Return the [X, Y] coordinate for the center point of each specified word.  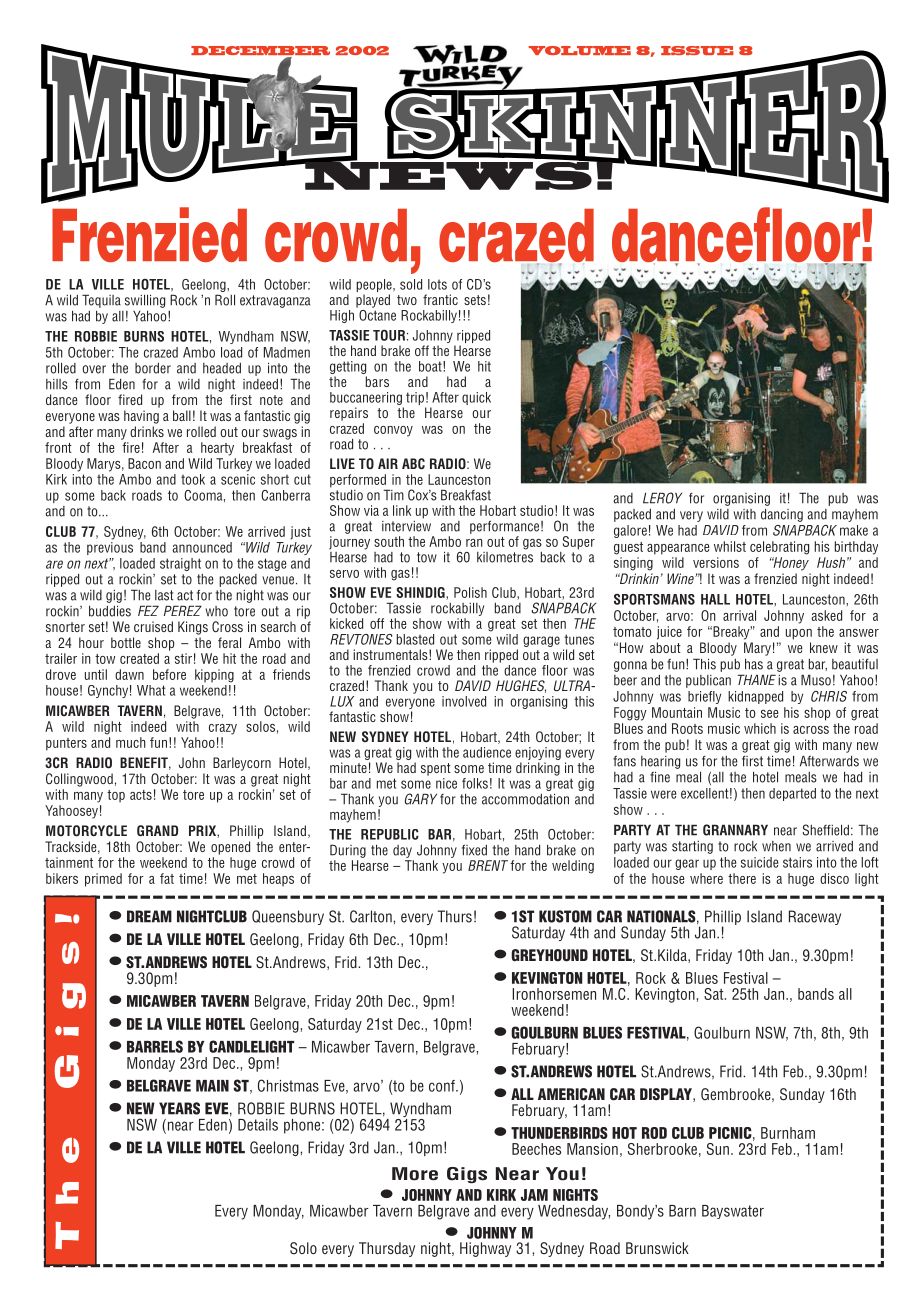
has [754, 664]
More [415, 1174]
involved [464, 701]
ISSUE [697, 50]
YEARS [179, 1108]
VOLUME [580, 50]
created [139, 658]
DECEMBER [260, 52]
